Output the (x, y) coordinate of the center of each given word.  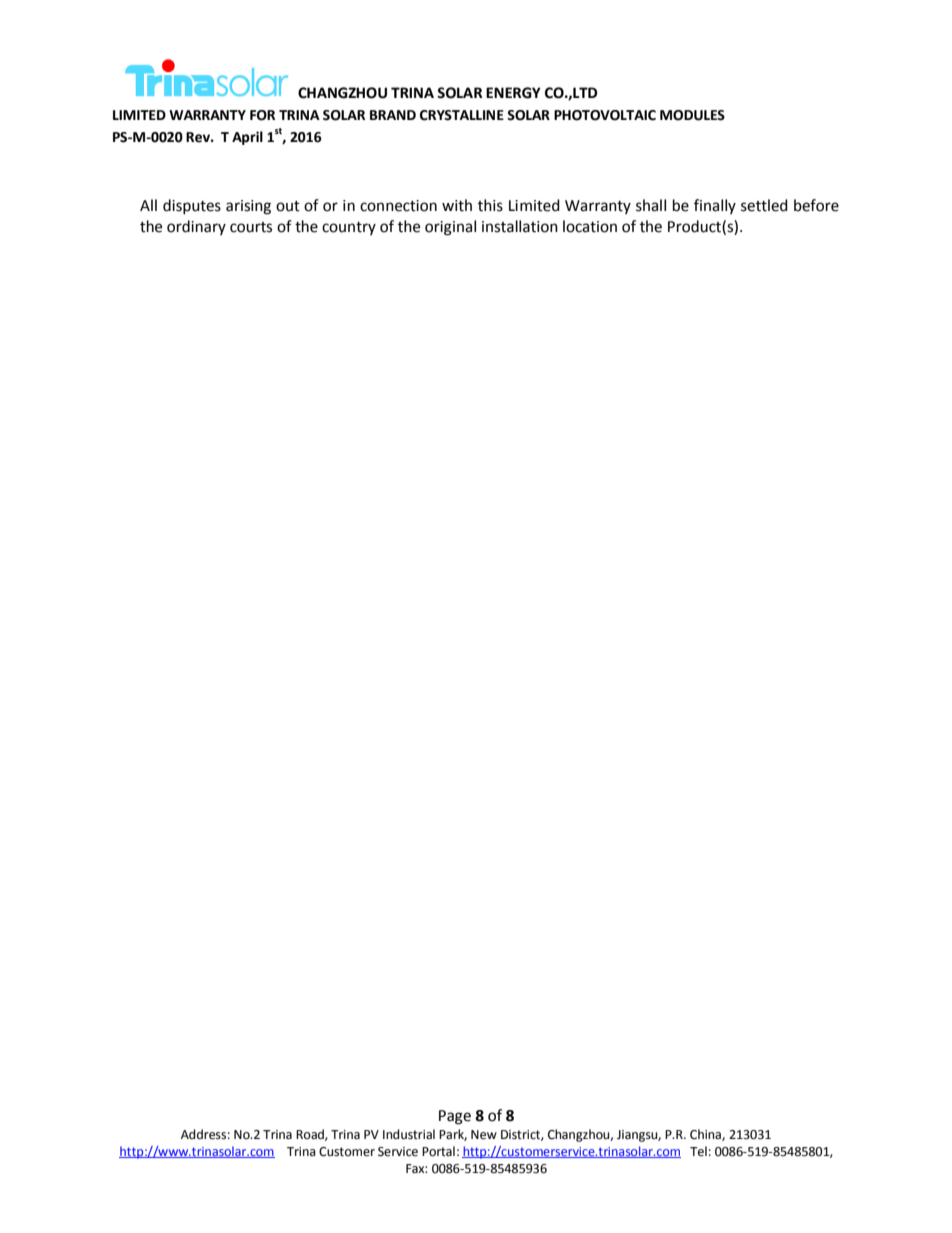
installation (520, 226)
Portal (438, 1151)
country (349, 228)
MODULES (692, 115)
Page (455, 1117)
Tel (698, 1151)
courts (251, 227)
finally (715, 206)
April (247, 138)
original (450, 228)
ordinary (196, 227)
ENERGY (513, 93)
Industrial (409, 1134)
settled (764, 205)
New (484, 1135)
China (706, 1135)
